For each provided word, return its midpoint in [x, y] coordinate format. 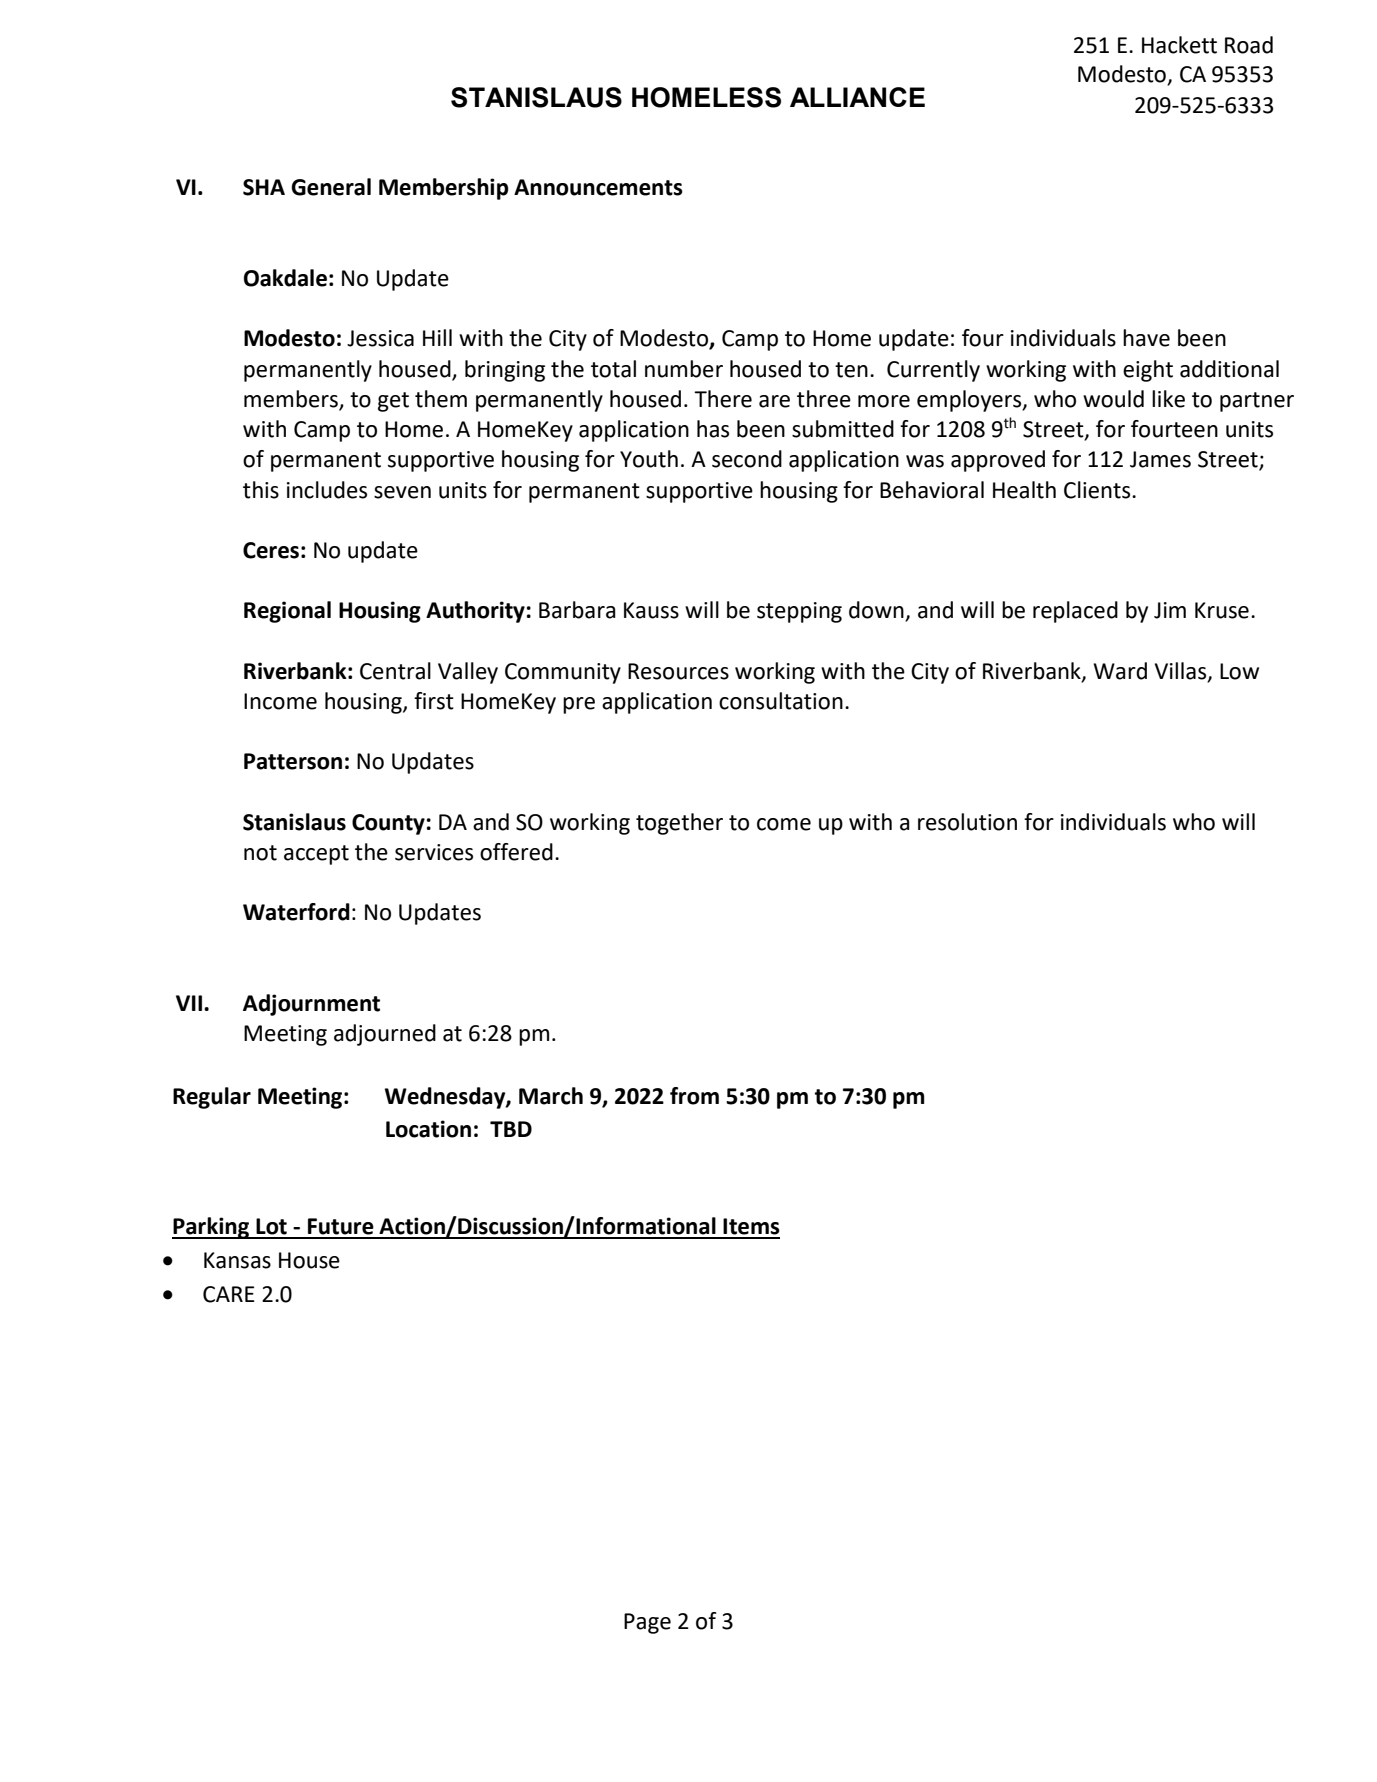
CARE [229, 1294]
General [331, 187]
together [679, 824]
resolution [967, 822]
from [694, 1096]
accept [316, 855]
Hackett [1179, 45]
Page [647, 1623]
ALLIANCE [857, 97]
